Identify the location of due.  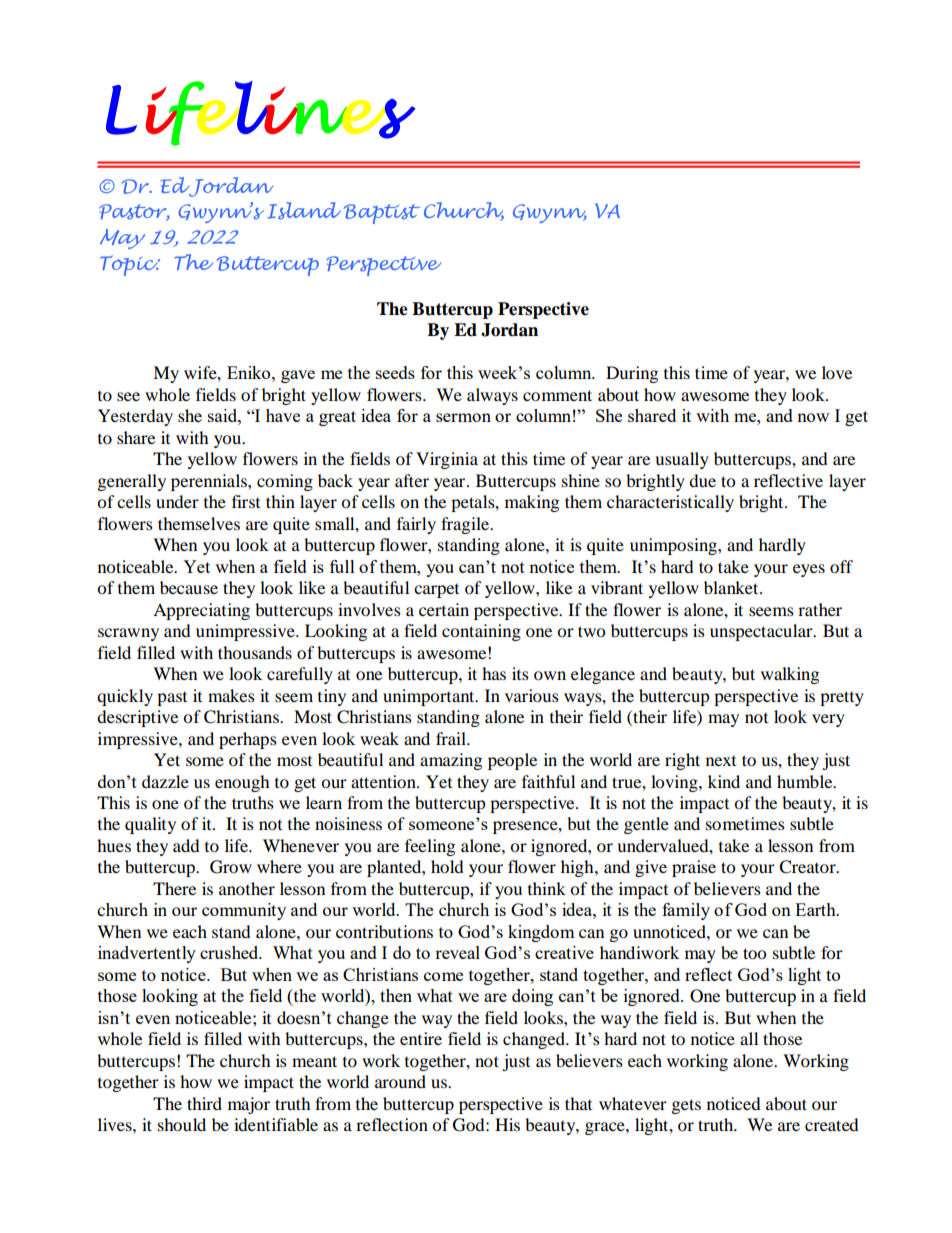
(702, 480).
